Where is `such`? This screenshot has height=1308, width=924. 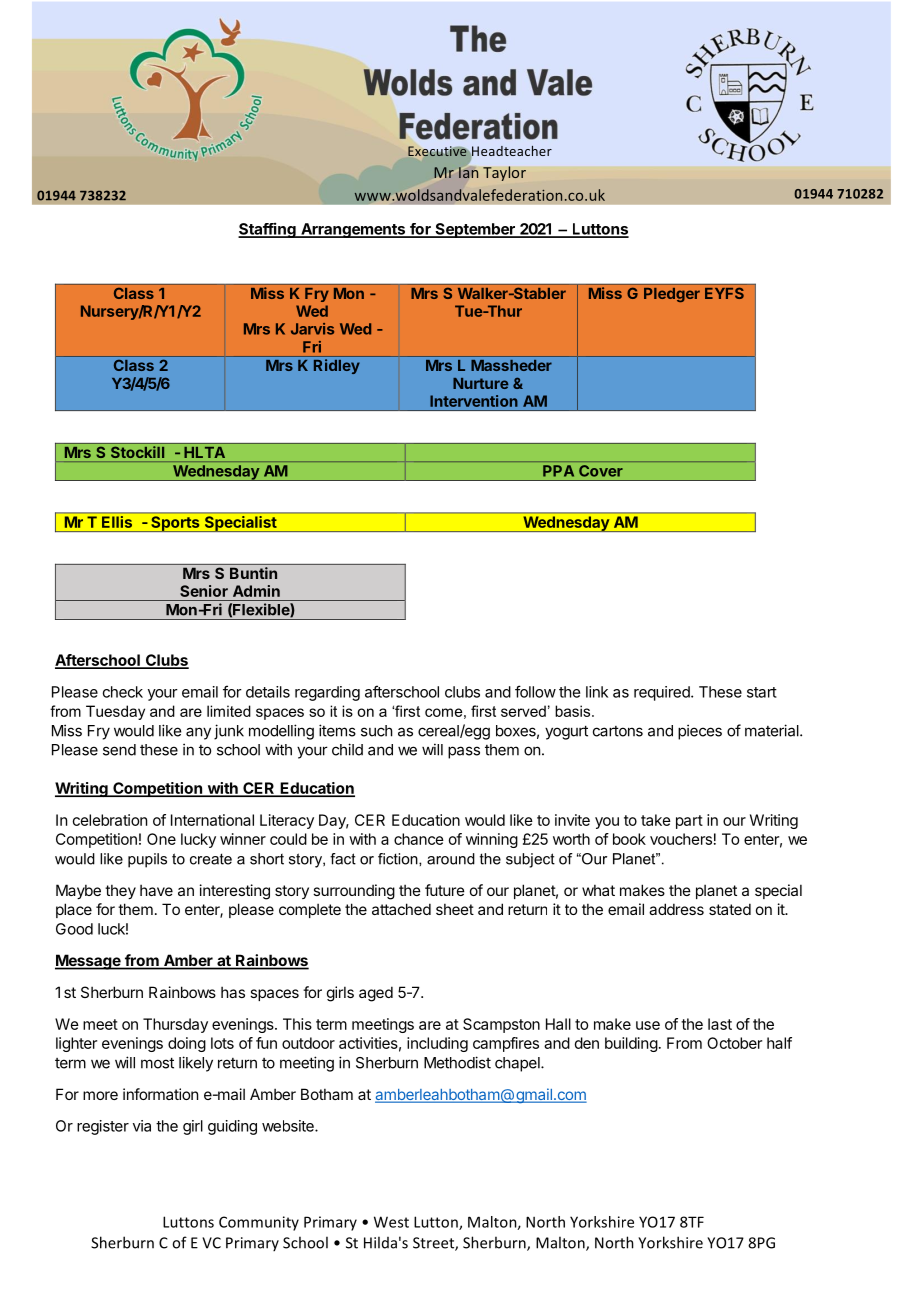 such is located at coordinates (377, 731).
